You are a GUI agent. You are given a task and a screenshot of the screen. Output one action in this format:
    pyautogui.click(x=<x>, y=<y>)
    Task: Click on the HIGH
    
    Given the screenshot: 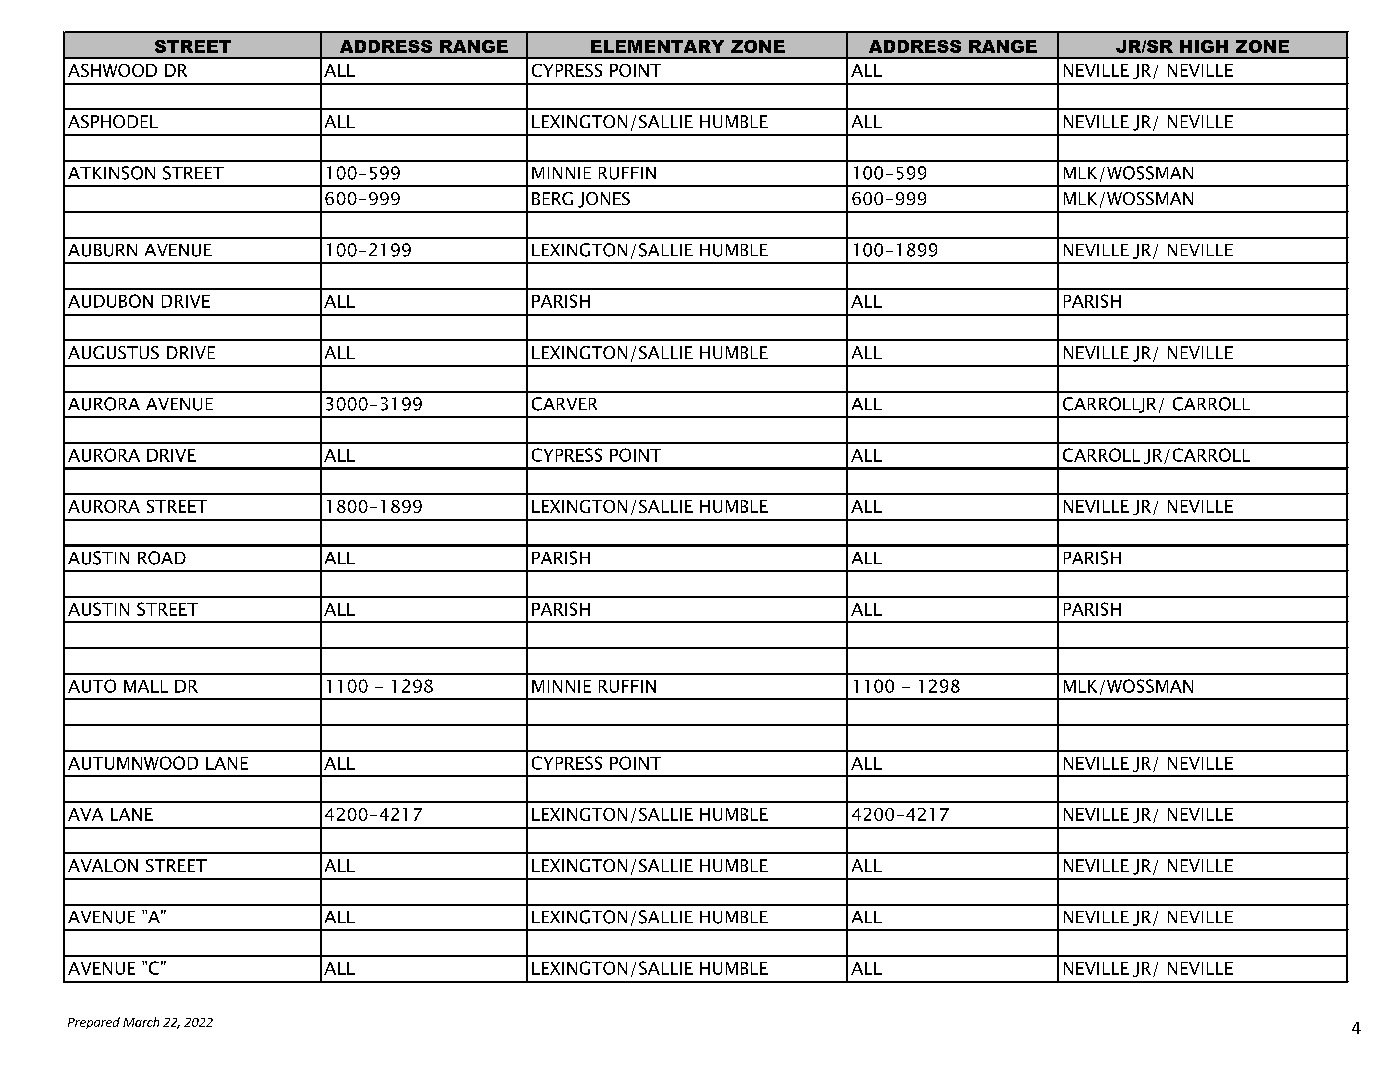 What is the action you would take?
    pyautogui.click(x=1204, y=46)
